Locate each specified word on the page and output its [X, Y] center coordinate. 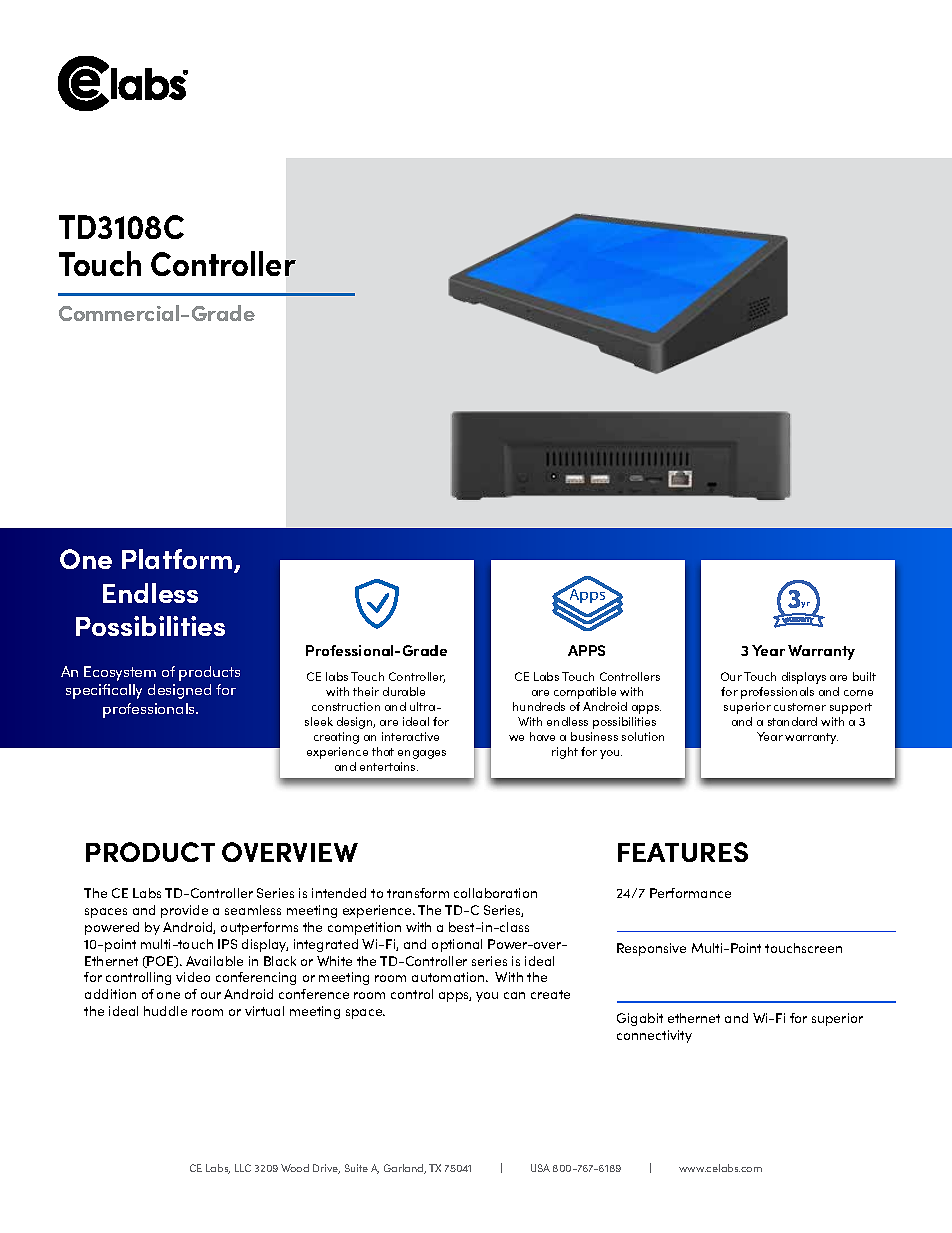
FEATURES [683, 852]
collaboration [495, 893]
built [864, 676]
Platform [178, 560]
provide [184, 911]
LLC [243, 1168]
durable [404, 691]
